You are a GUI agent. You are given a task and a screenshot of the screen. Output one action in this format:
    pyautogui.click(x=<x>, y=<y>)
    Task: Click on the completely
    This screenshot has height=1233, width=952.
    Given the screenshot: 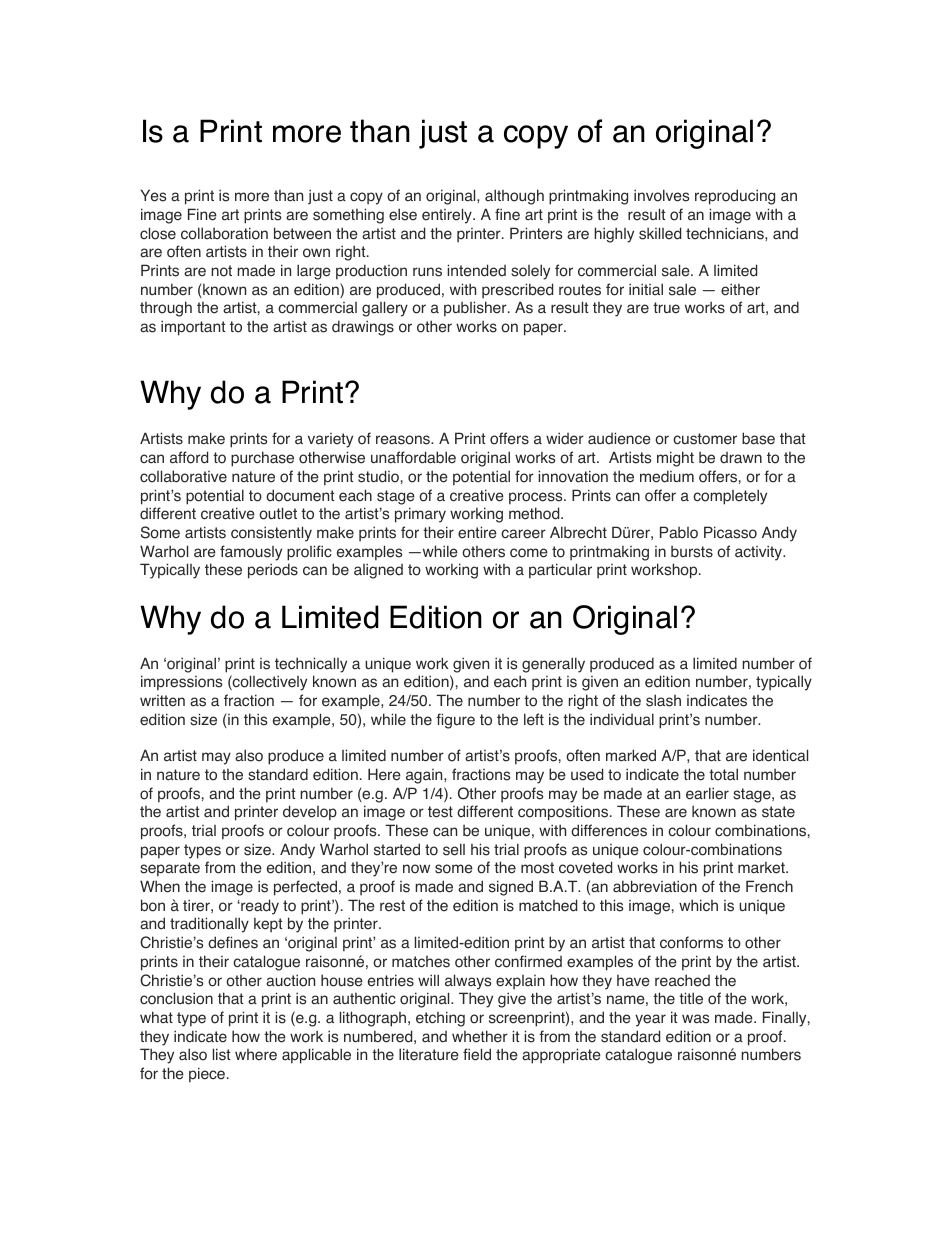 What is the action you would take?
    pyautogui.click(x=730, y=497)
